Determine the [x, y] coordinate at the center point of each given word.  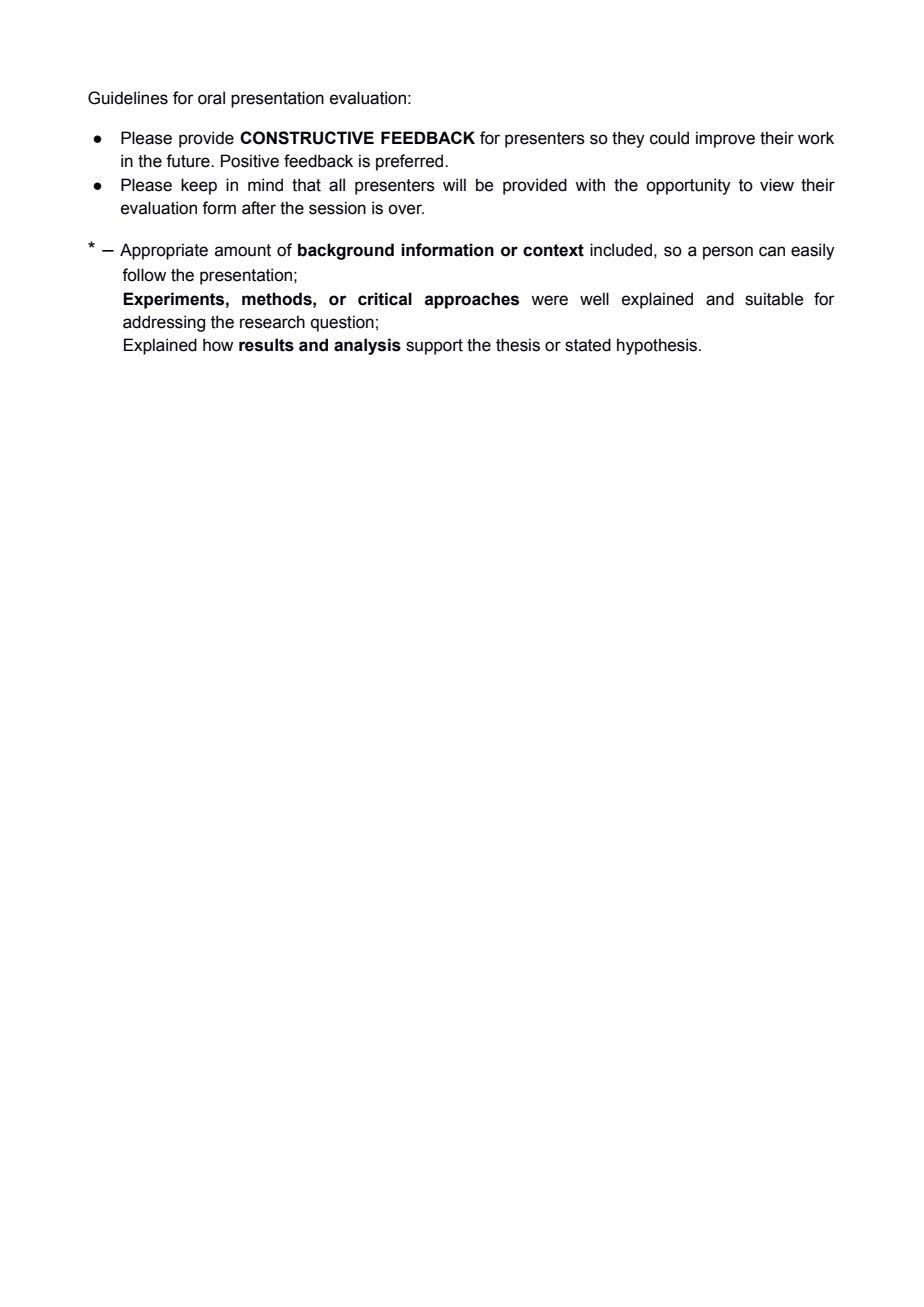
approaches [472, 300]
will [454, 184]
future [189, 161]
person [728, 253]
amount [243, 250]
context [553, 250]
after [259, 208]
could [669, 138]
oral [211, 98]
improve [725, 139]
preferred [411, 162]
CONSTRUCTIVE [307, 138]
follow [144, 275]
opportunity [688, 186]
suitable [774, 299]
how [218, 345]
